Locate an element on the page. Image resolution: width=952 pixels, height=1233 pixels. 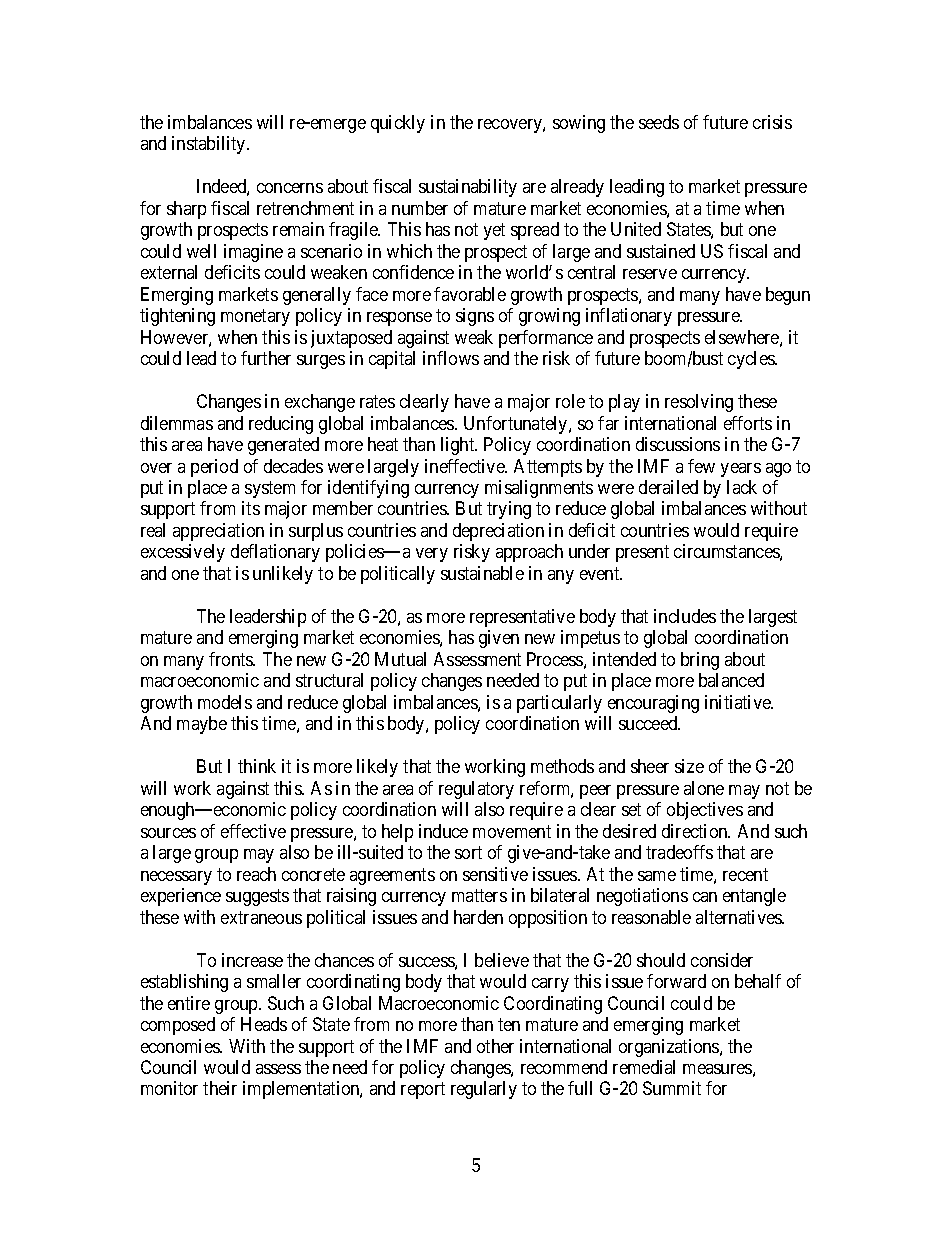
inflows is located at coordinates (451, 358).
